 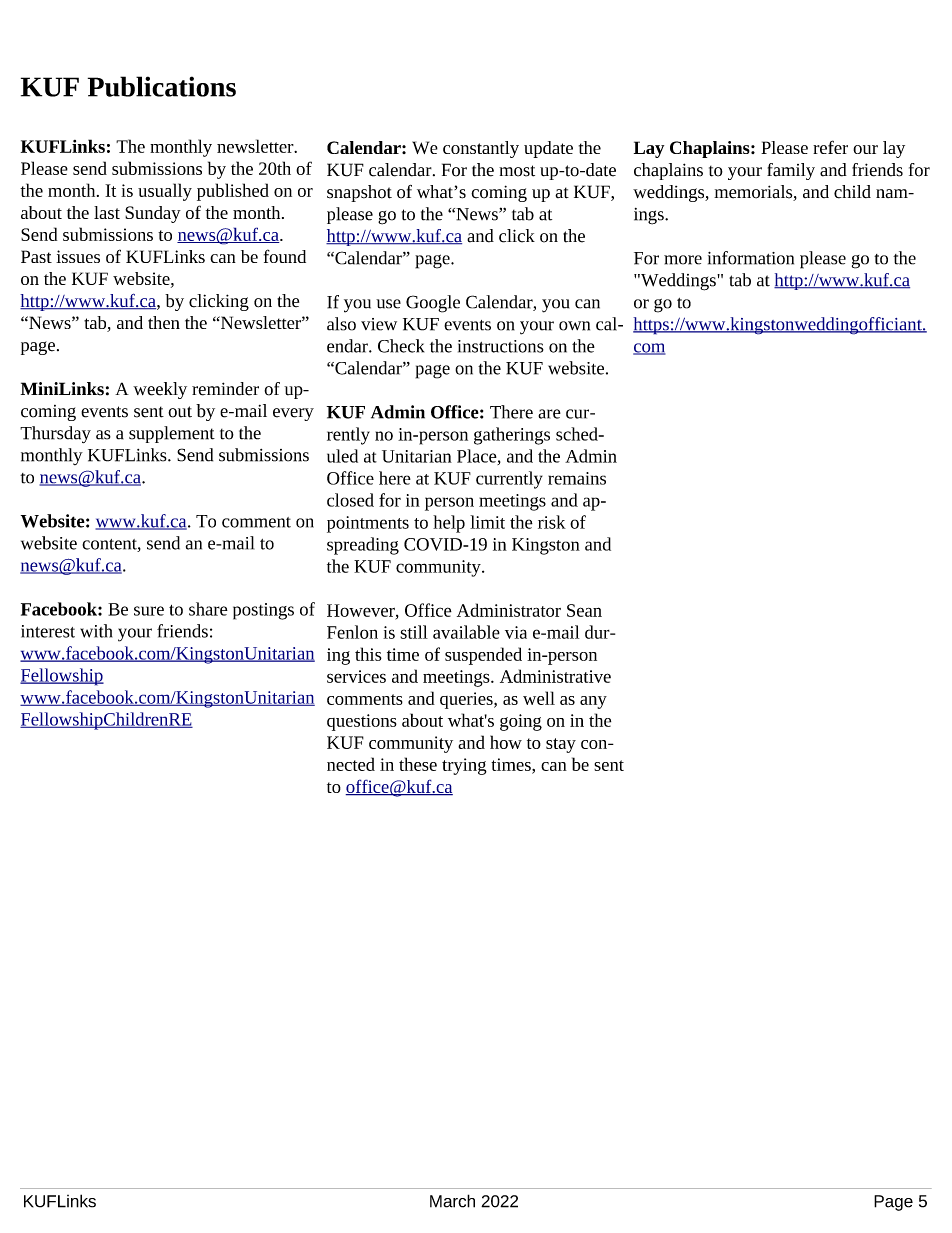 What do you see at coordinates (162, 86) in the document?
I see `Publications` at bounding box center [162, 86].
